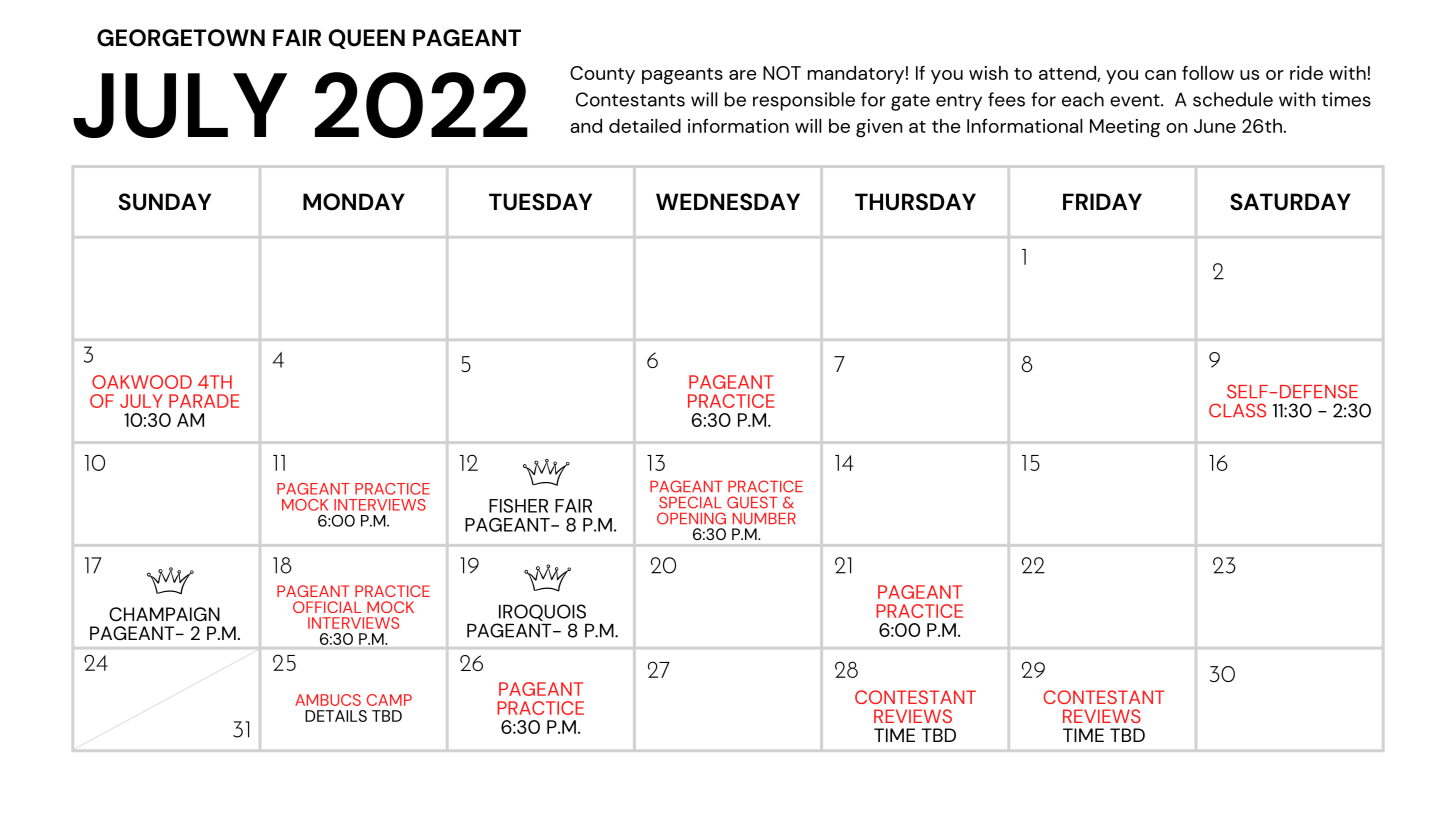 This page has width=1456, height=819. What do you see at coordinates (915, 202) in the page?
I see `THURSDAY` at bounding box center [915, 202].
